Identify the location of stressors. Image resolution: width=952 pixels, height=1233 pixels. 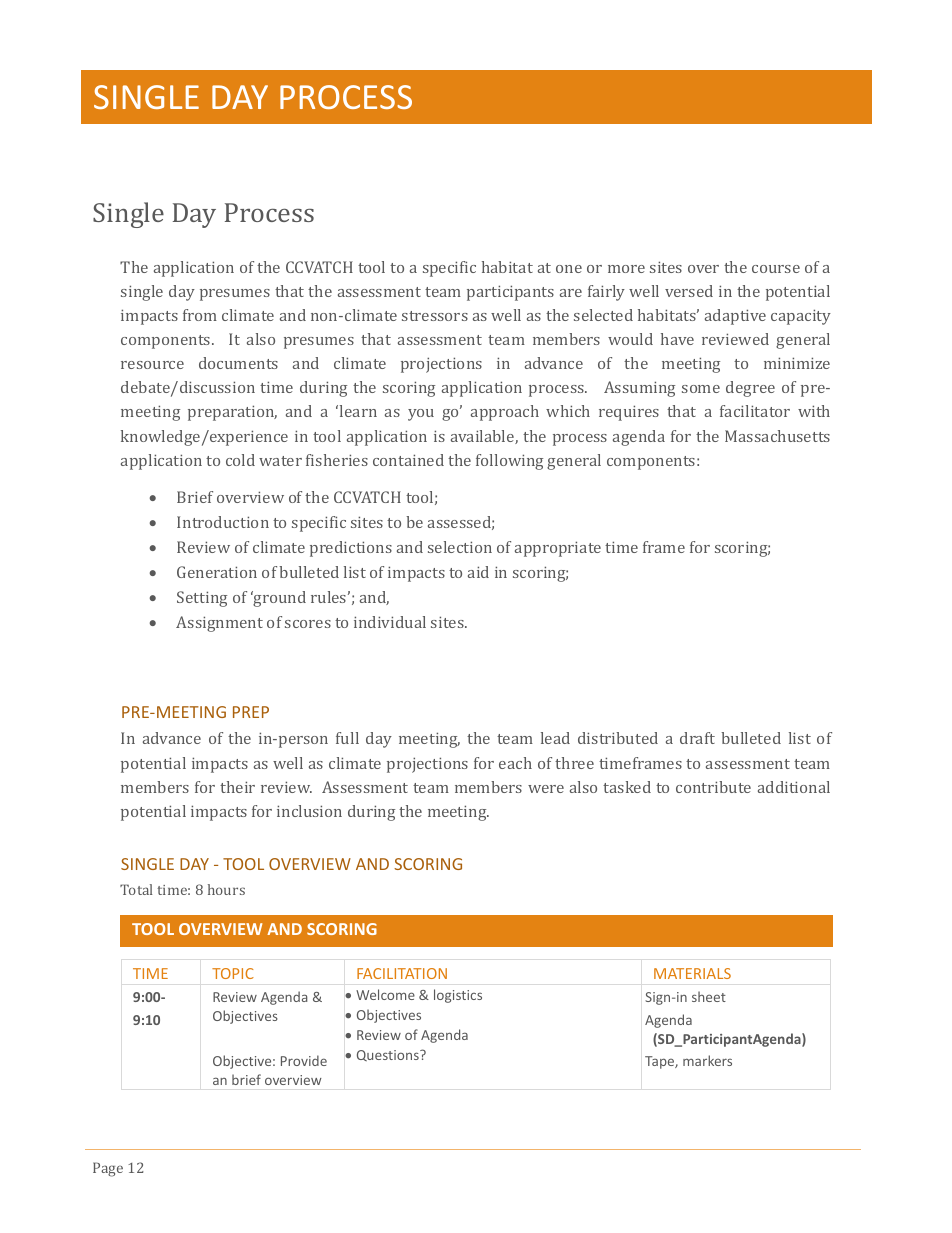
(435, 316).
